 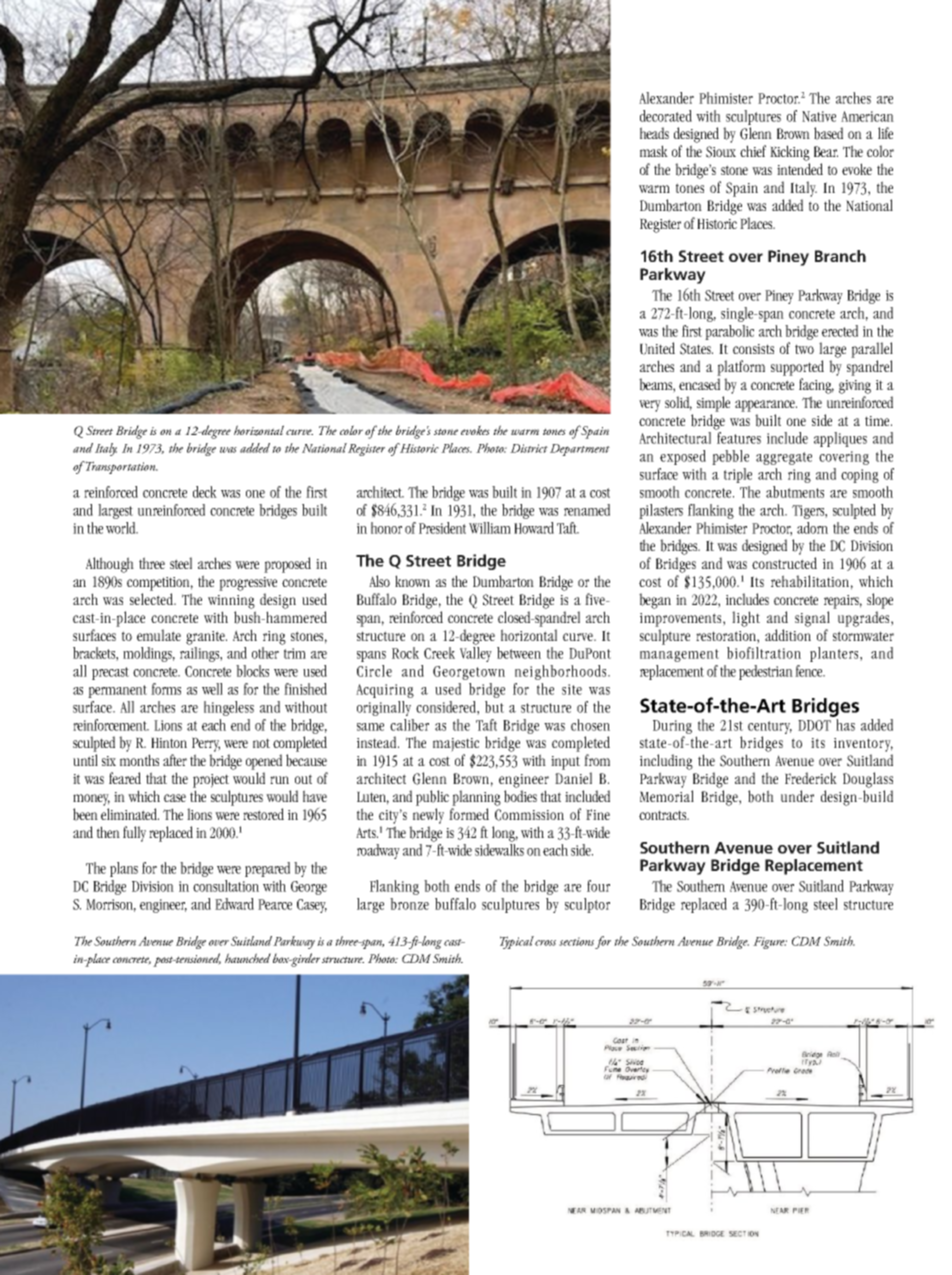 I want to click on Transportation, so click(x=121, y=467).
